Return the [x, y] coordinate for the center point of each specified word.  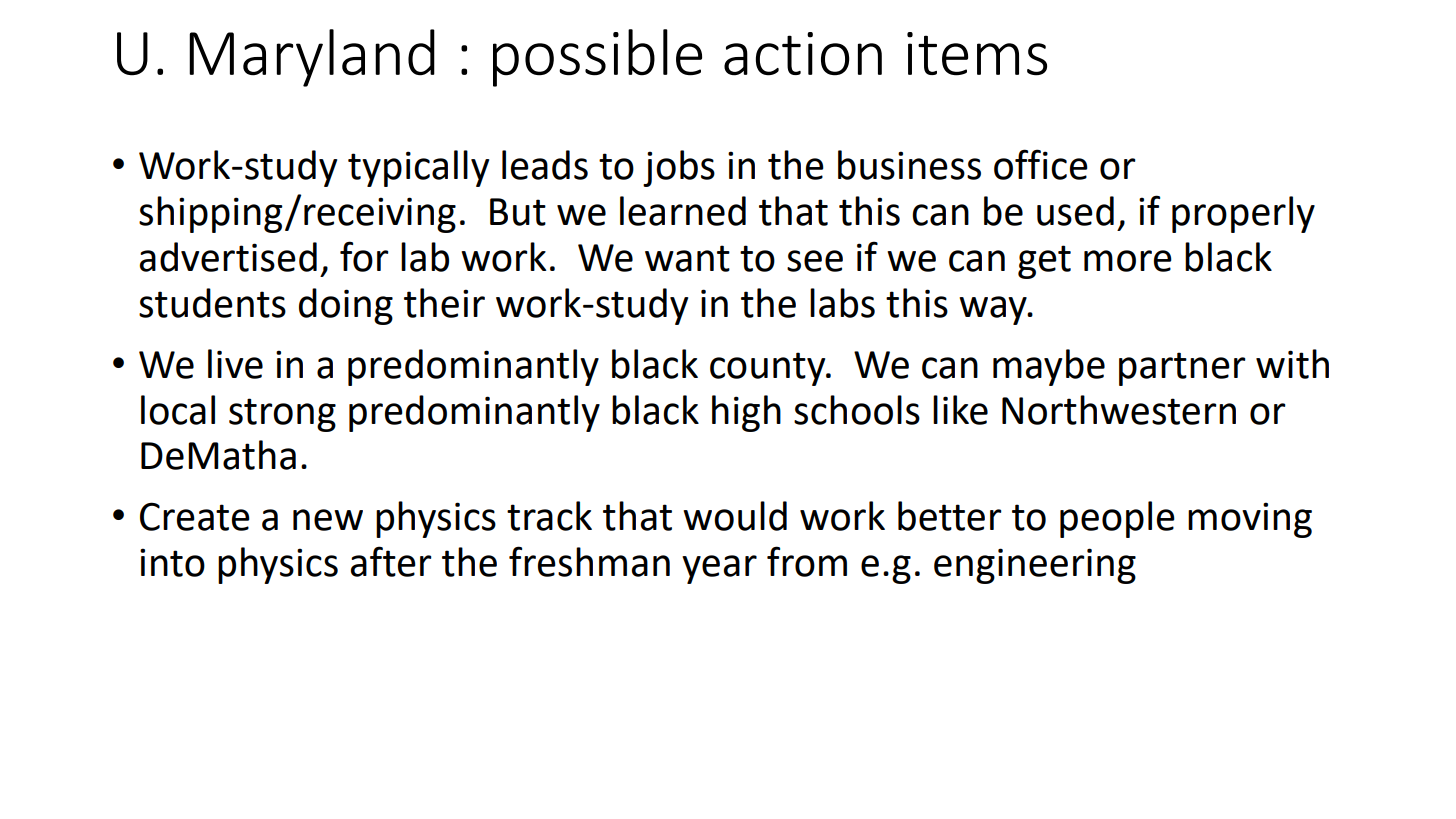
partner [1182, 369]
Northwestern [1119, 410]
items [977, 54]
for [364, 256]
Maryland [312, 58]
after [391, 561]
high [746, 413]
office [1041, 164]
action [803, 54]
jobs [679, 168]
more [1128, 261]
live [235, 364]
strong [282, 415]
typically [418, 168]
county [769, 369]
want [687, 258]
